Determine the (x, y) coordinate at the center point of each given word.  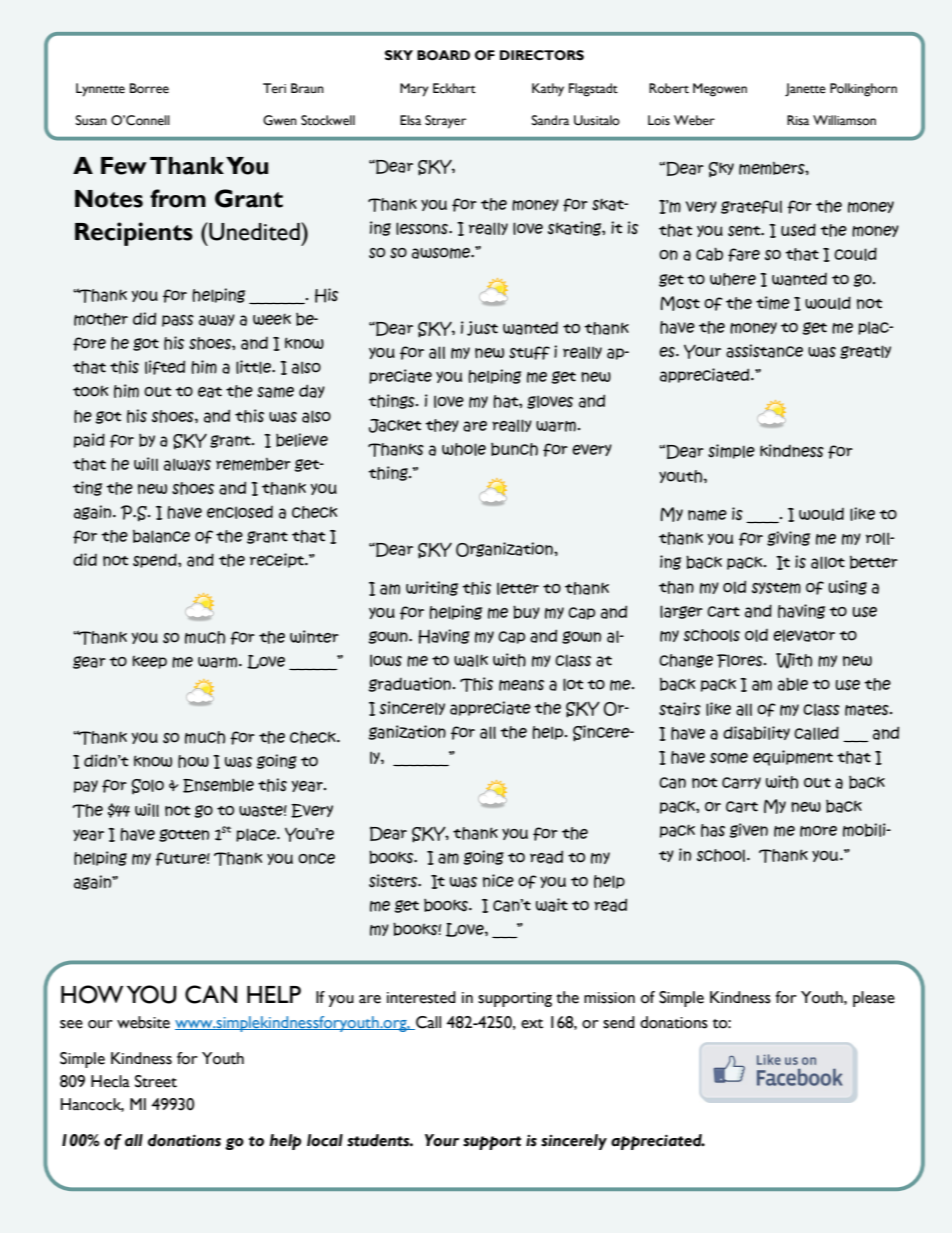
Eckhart (454, 88)
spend (156, 560)
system (776, 588)
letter (518, 588)
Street (156, 1081)
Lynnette (100, 90)
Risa (798, 120)
